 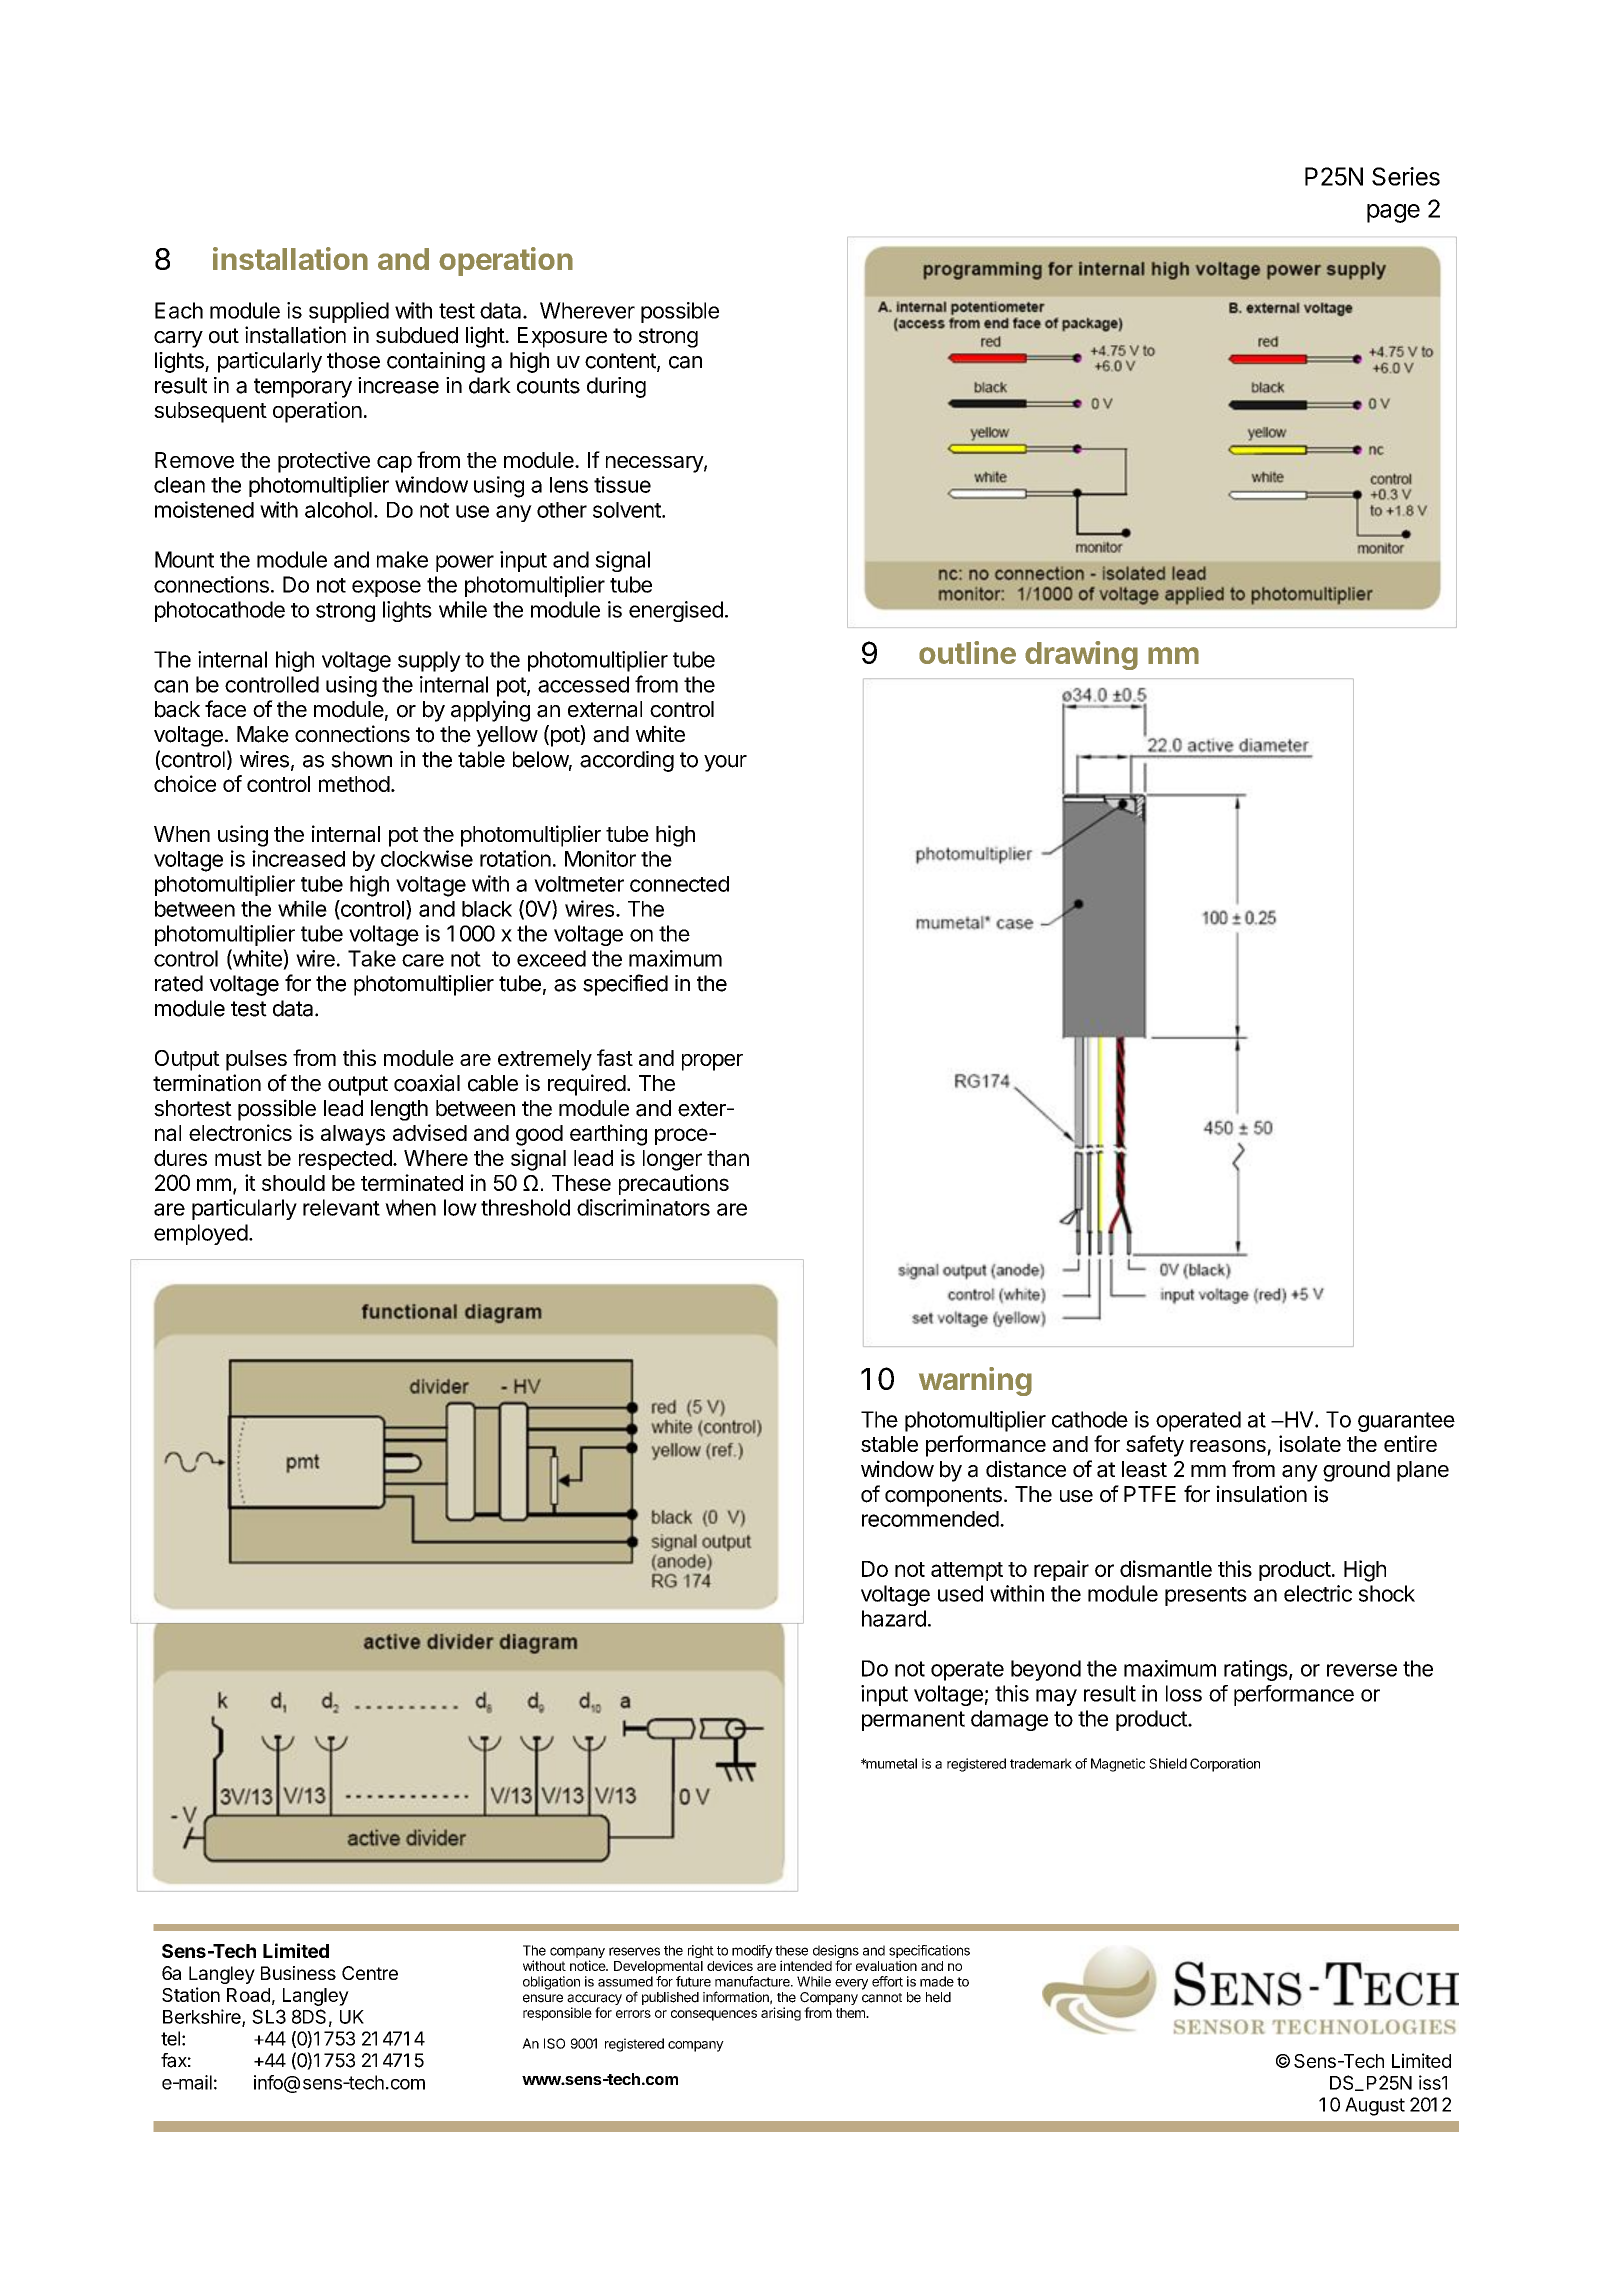 I want to click on content, so click(x=621, y=362).
